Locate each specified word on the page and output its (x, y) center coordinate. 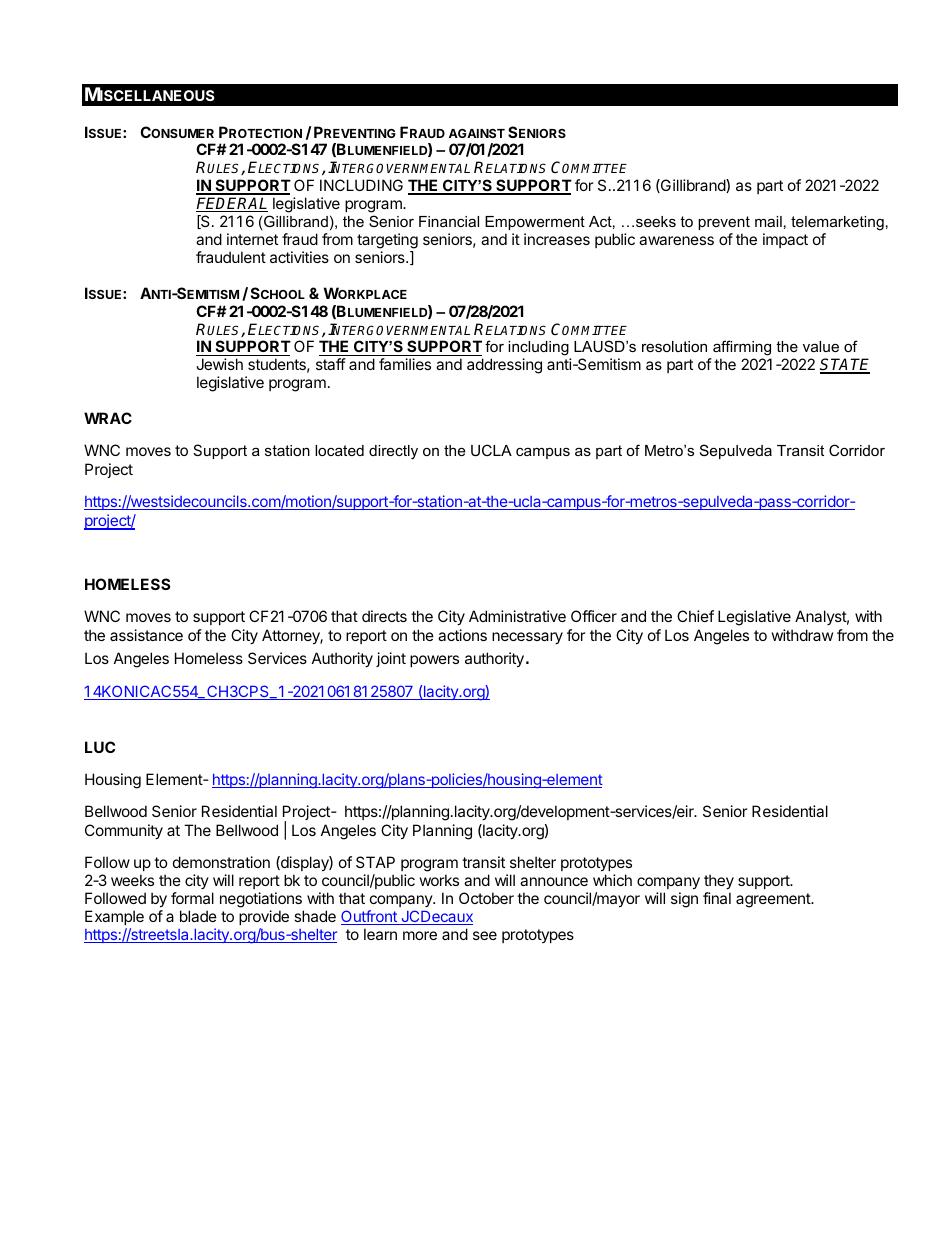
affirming (741, 349)
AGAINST (477, 133)
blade (198, 916)
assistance (146, 635)
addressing (504, 366)
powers (434, 661)
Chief (695, 616)
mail (768, 221)
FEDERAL (232, 204)
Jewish (219, 364)
